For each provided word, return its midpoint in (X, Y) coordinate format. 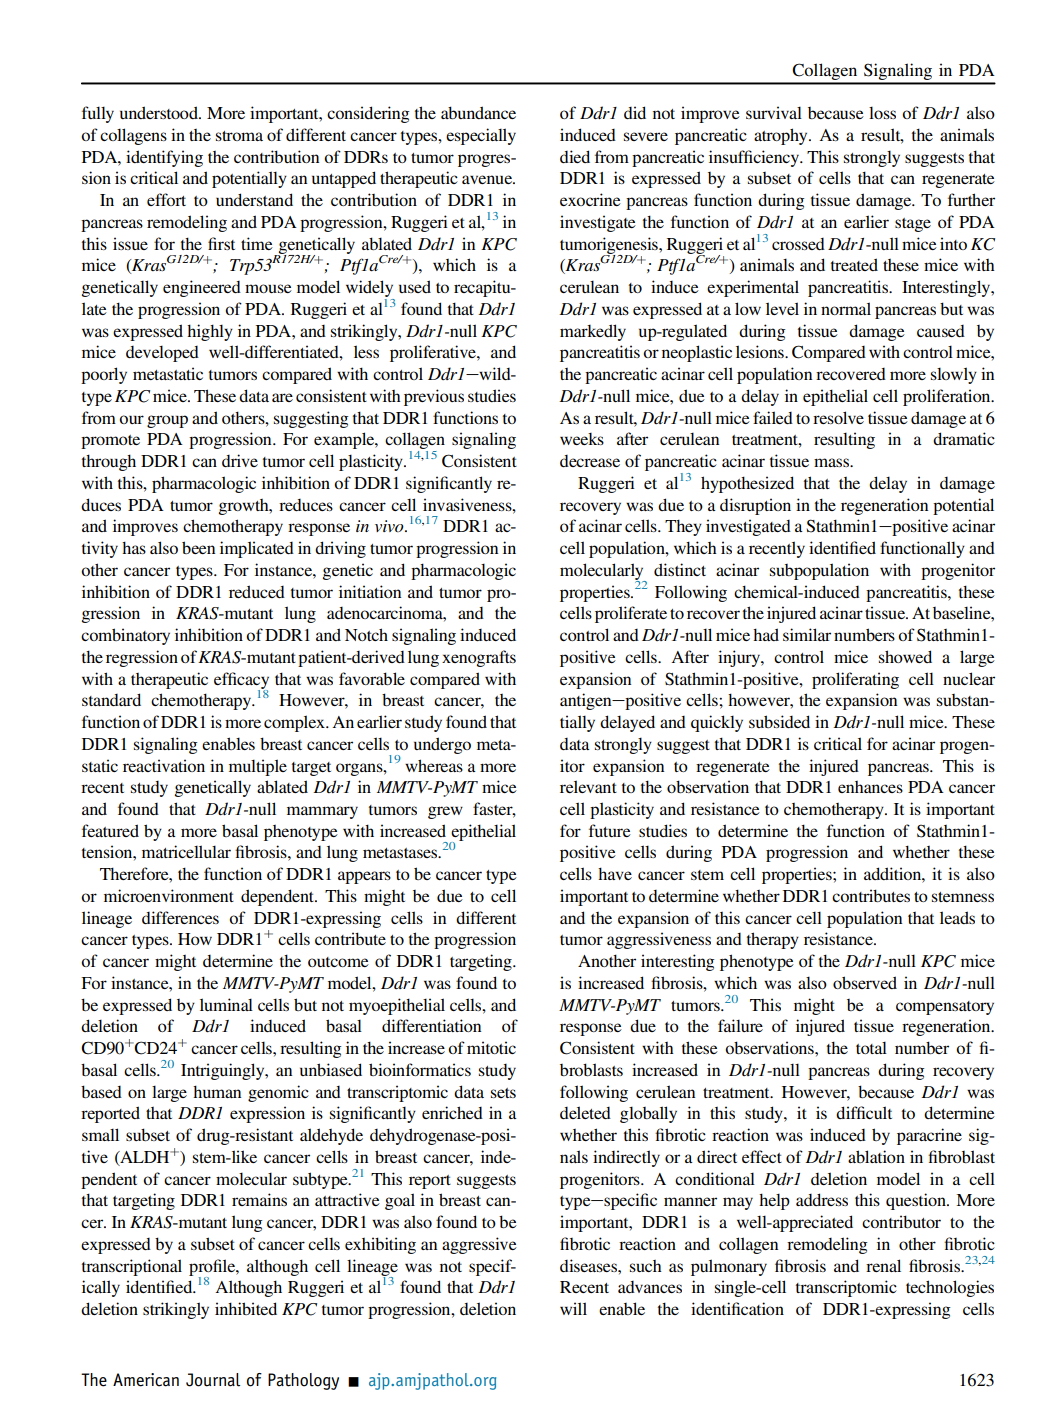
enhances (870, 787)
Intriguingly (224, 1071)
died (575, 156)
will (573, 1308)
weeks (582, 439)
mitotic (491, 1047)
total (871, 1047)
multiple (258, 767)
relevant (588, 786)
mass (833, 462)
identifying (164, 158)
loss (882, 112)
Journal (213, 1380)
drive (240, 460)
